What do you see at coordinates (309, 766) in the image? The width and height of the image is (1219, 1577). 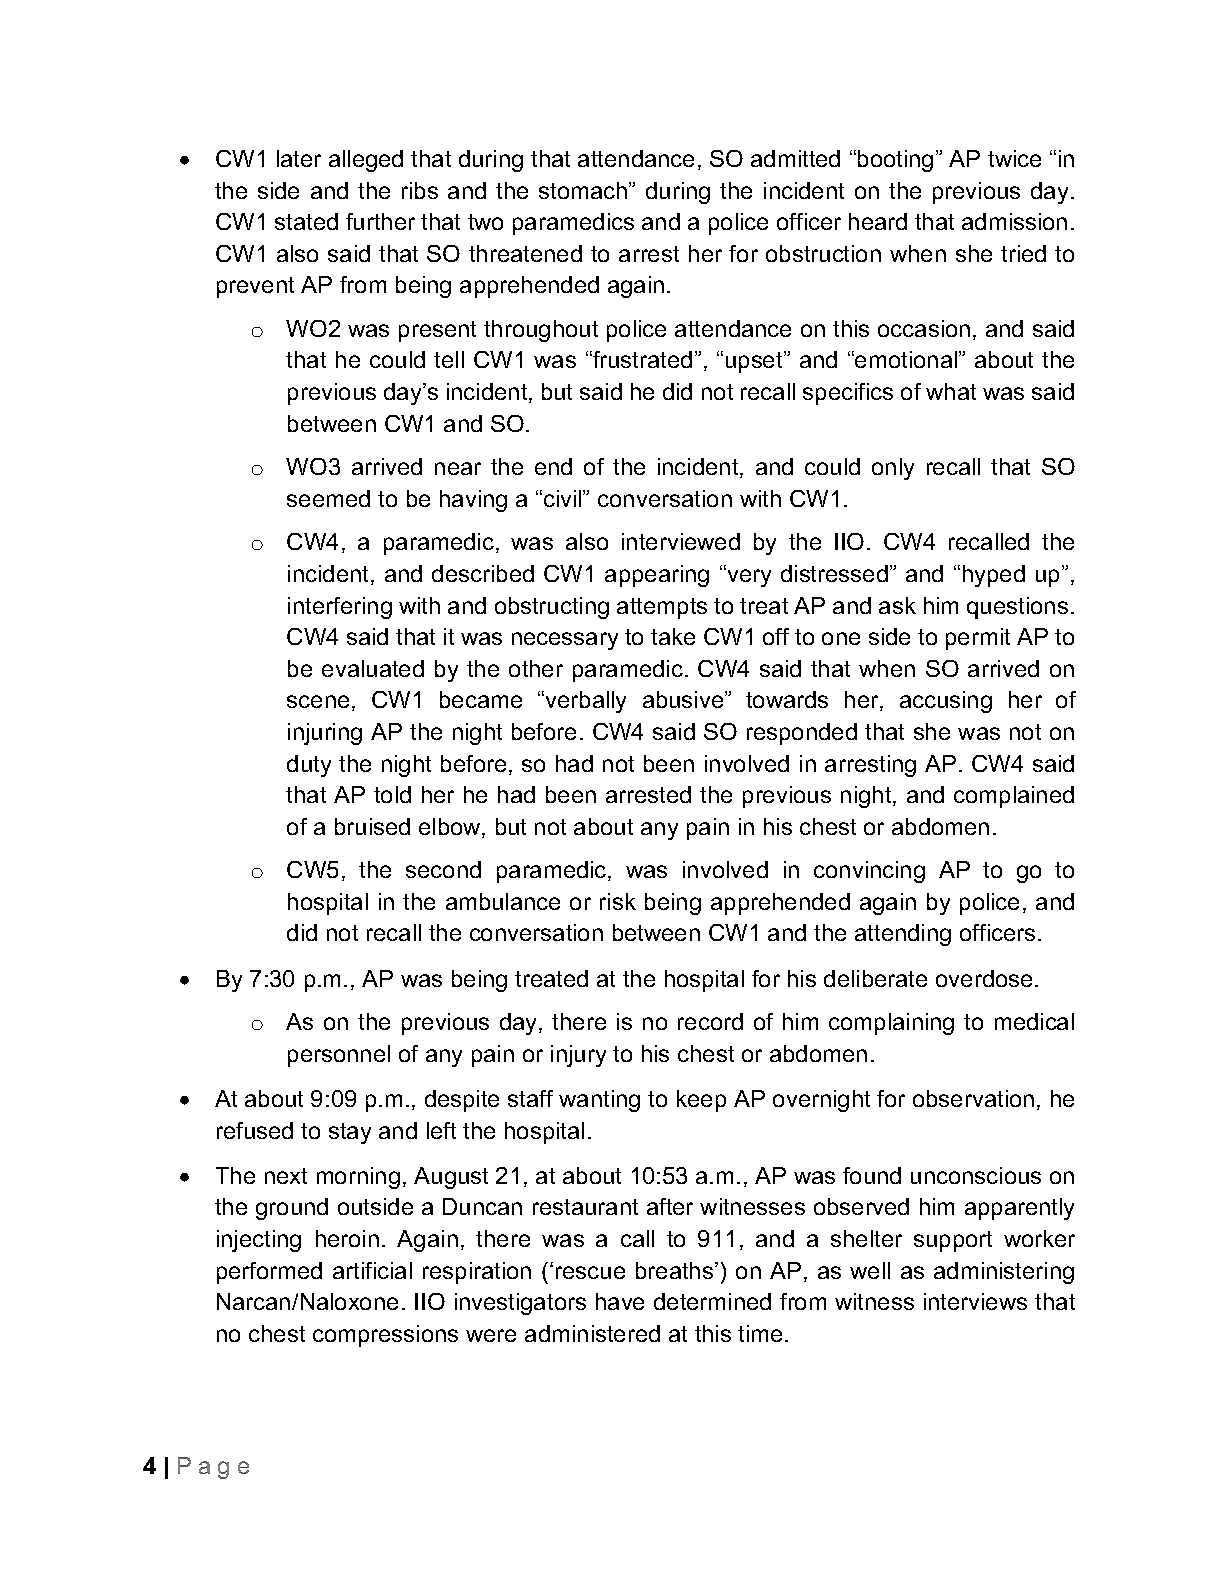 I see `duty` at bounding box center [309, 766].
